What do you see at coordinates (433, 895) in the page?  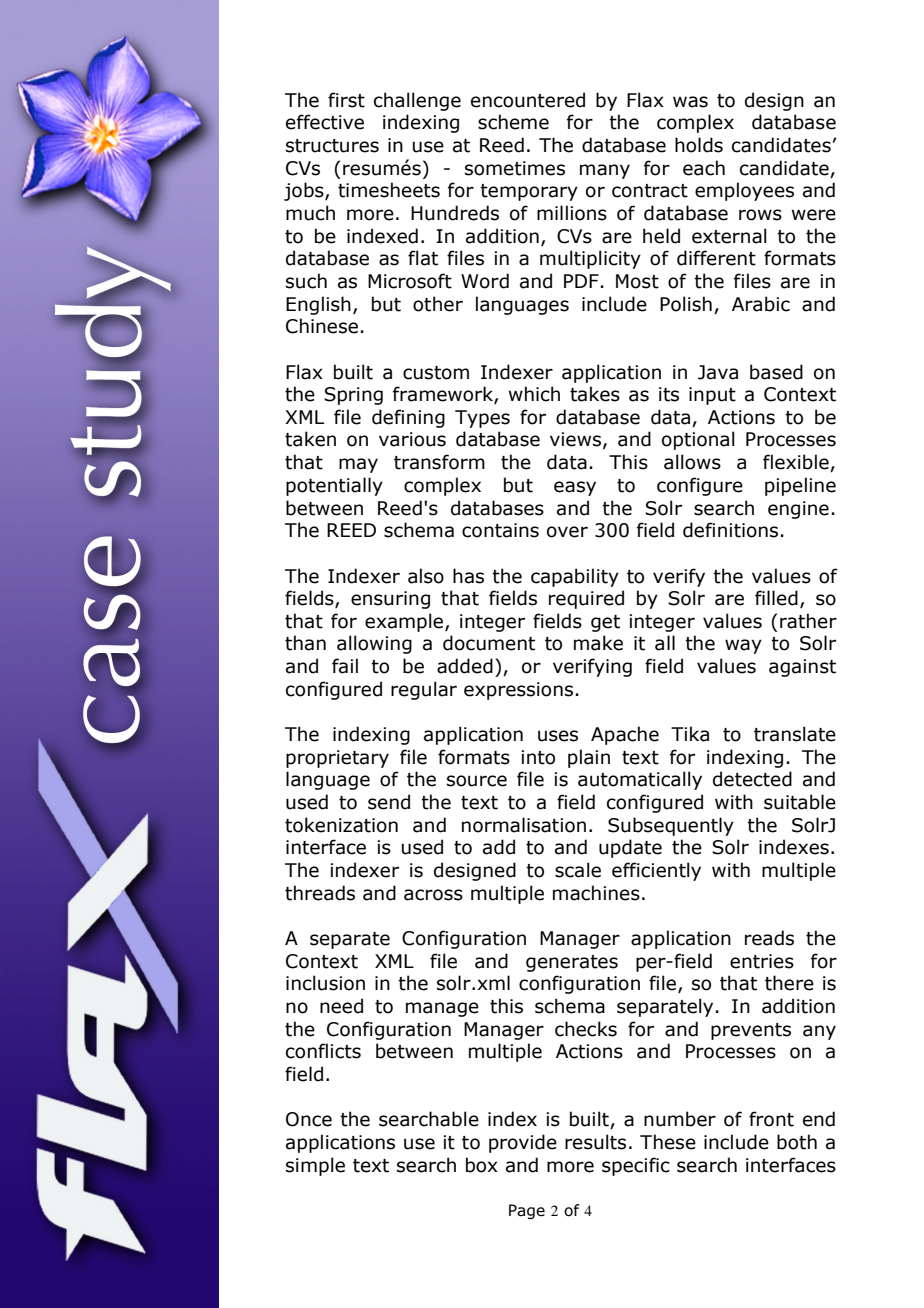 I see `across` at bounding box center [433, 895].
